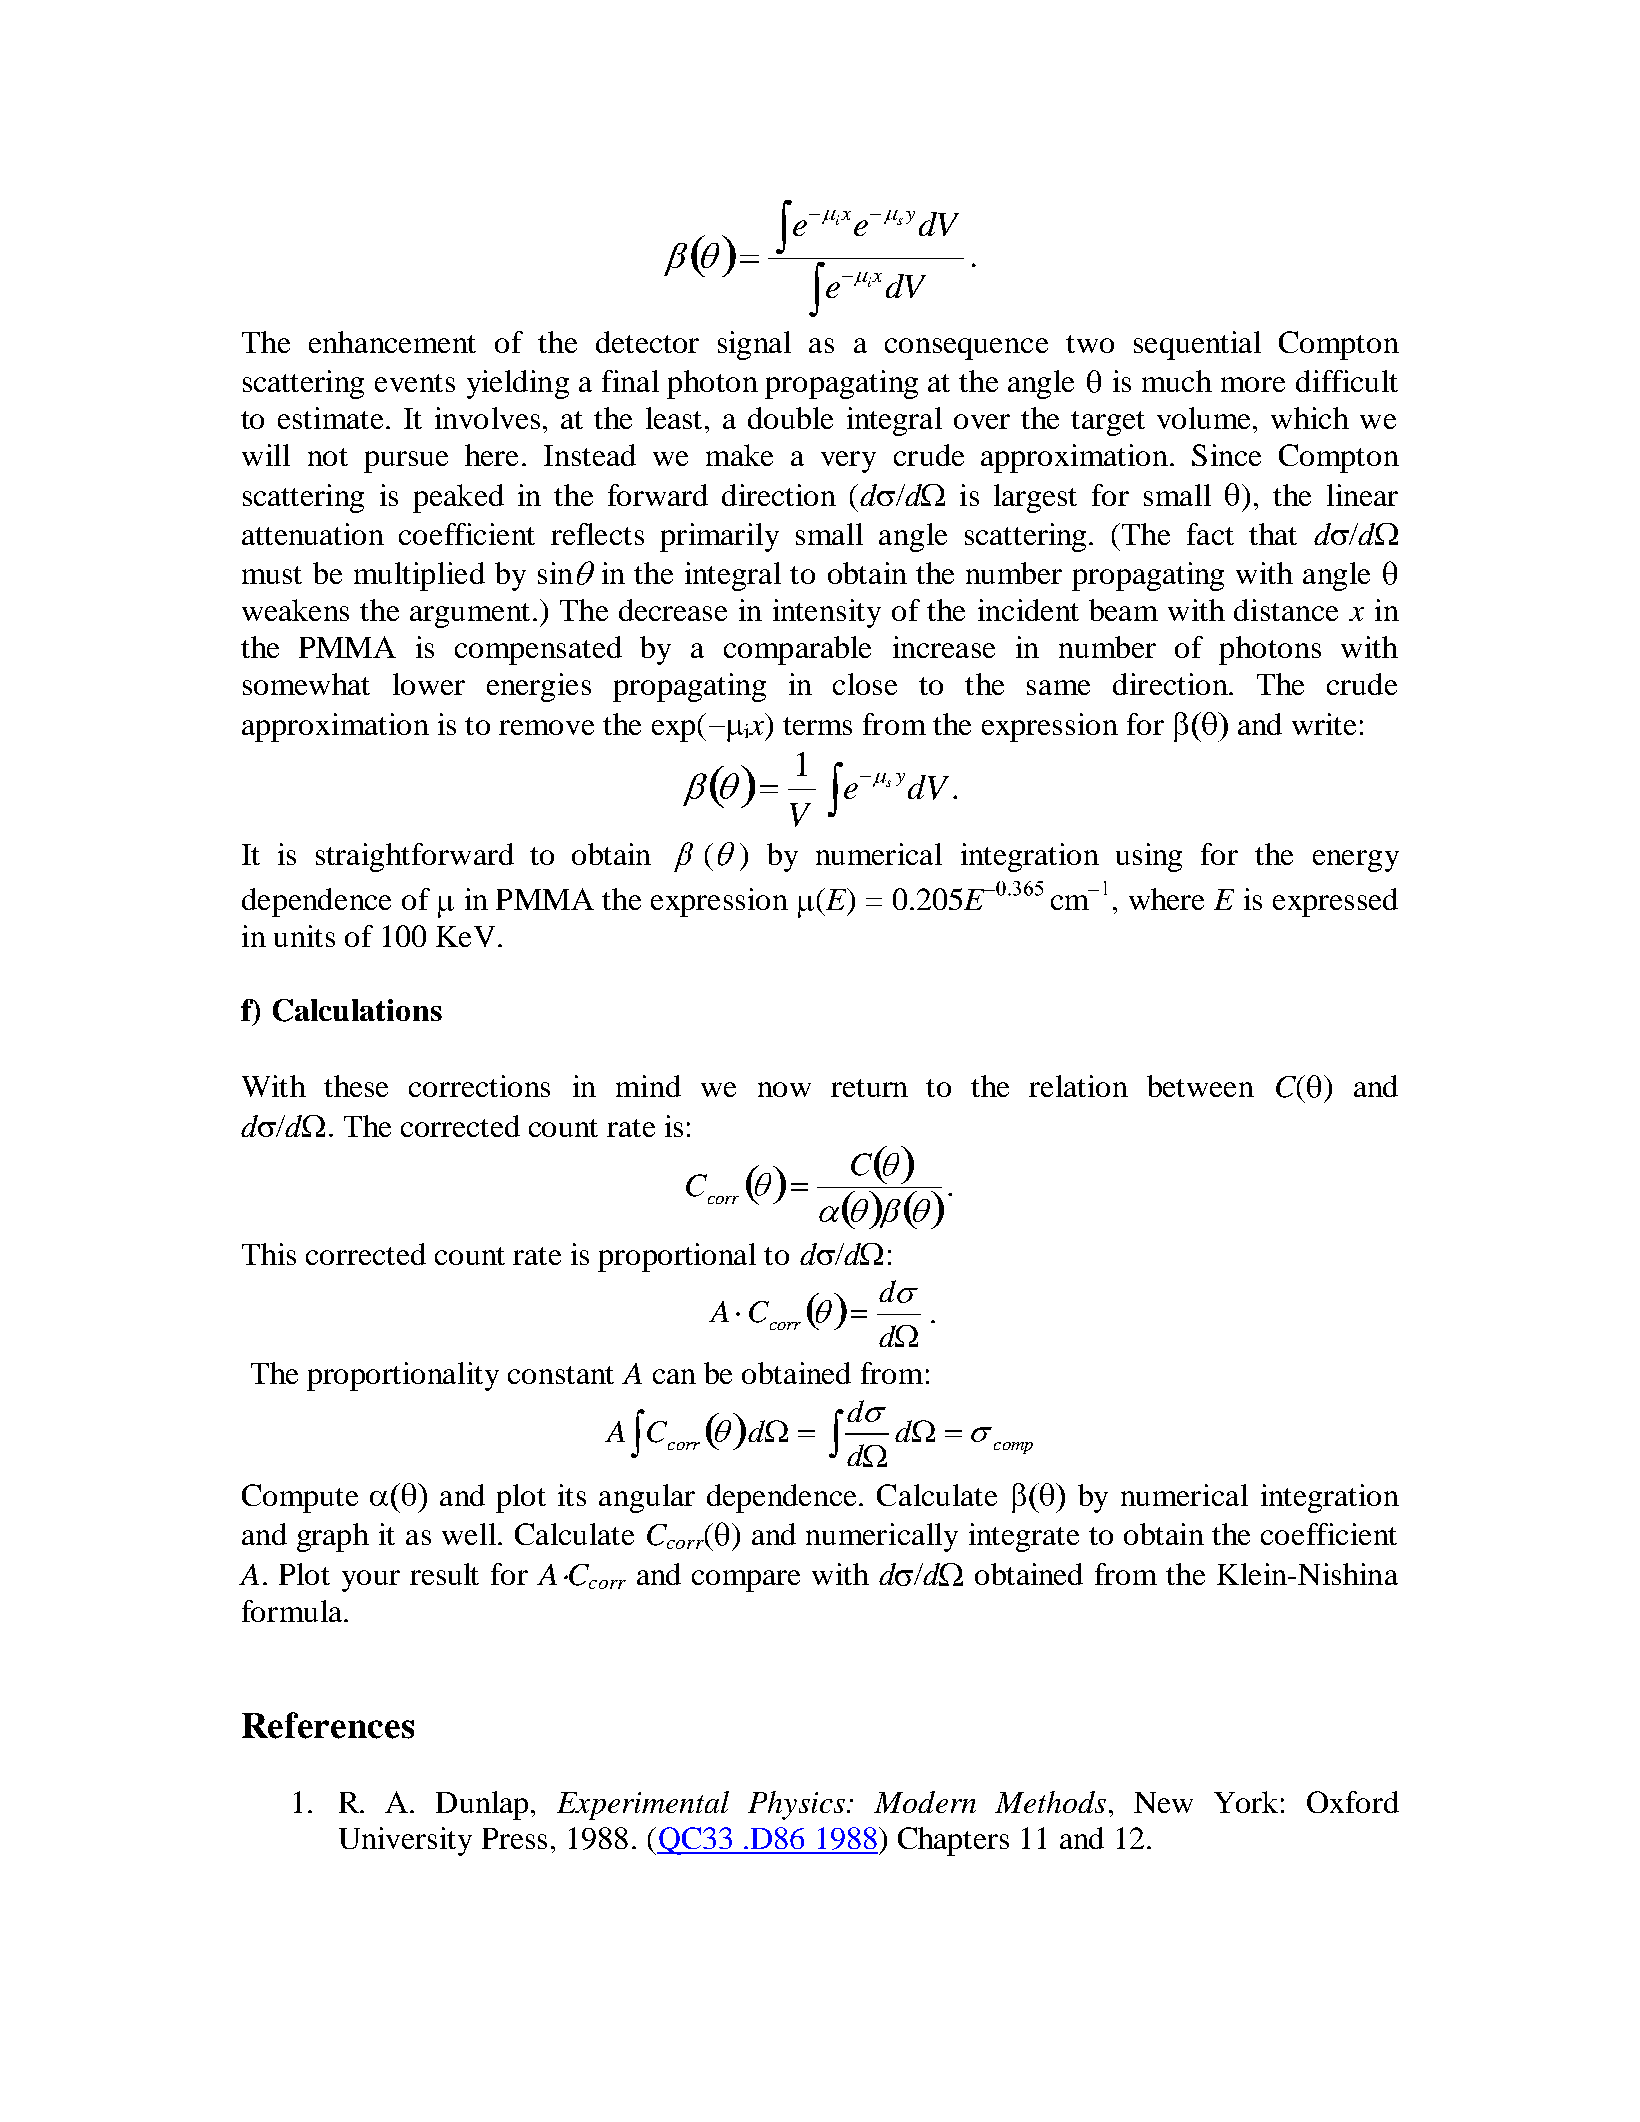 This screenshot has height=2122, width=1640. What do you see at coordinates (356, 1086) in the screenshot?
I see `these` at bounding box center [356, 1086].
